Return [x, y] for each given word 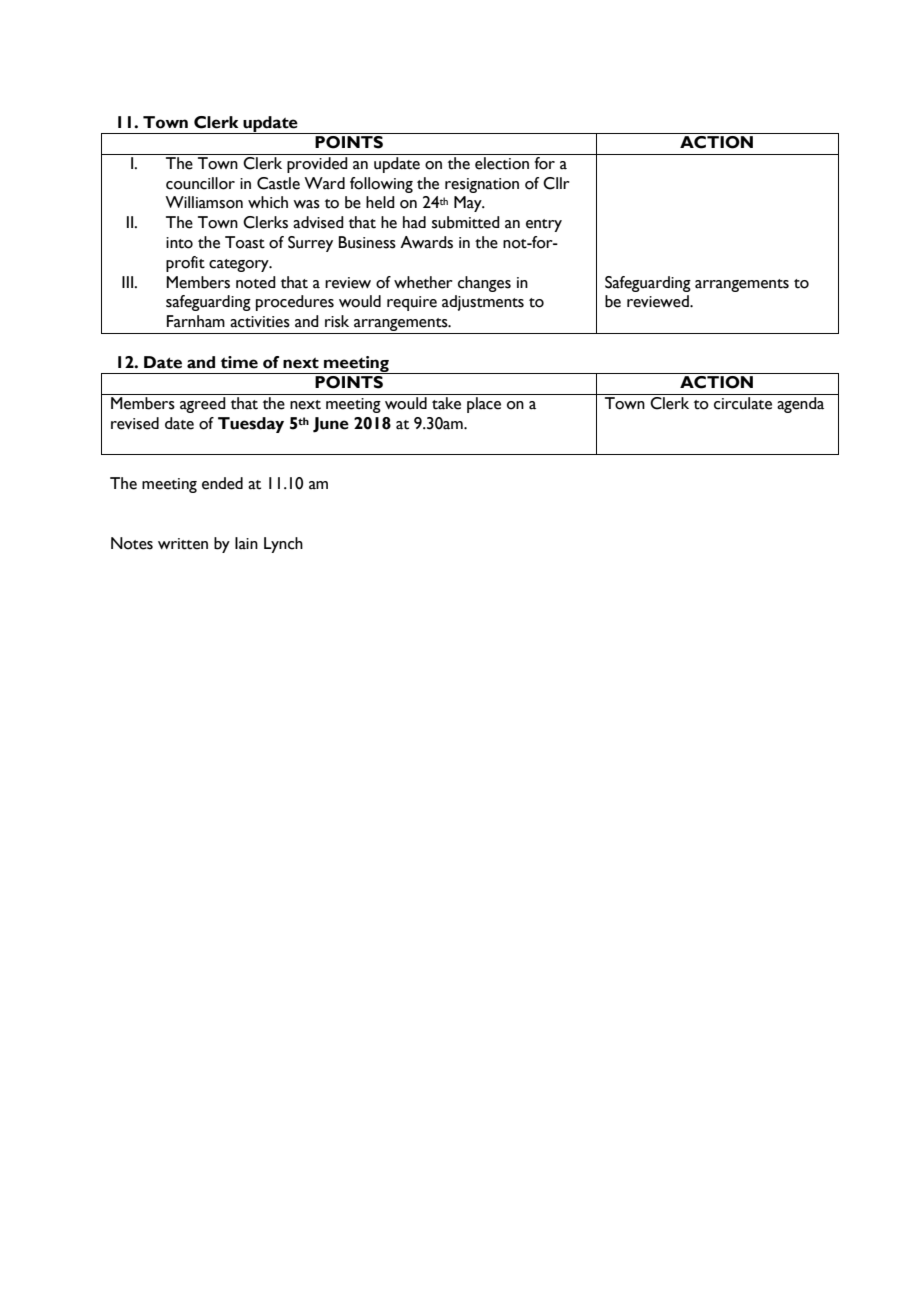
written [183, 544]
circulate [743, 403]
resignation [482, 185]
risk [337, 321]
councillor [200, 183]
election [502, 163]
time [239, 362]
